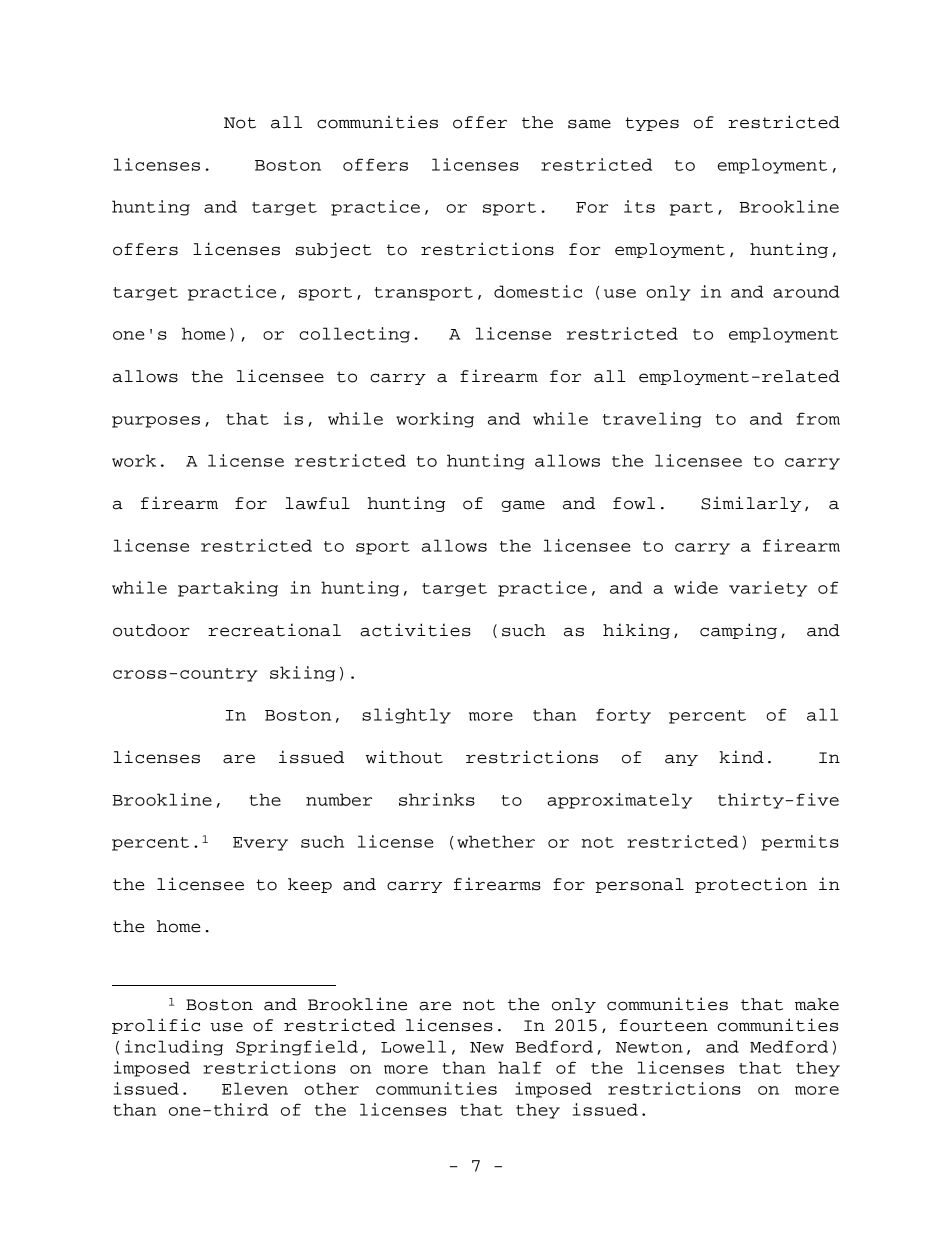  Describe the element at coordinates (255, 1088) in the screenshot. I see `Eleven` at that location.
